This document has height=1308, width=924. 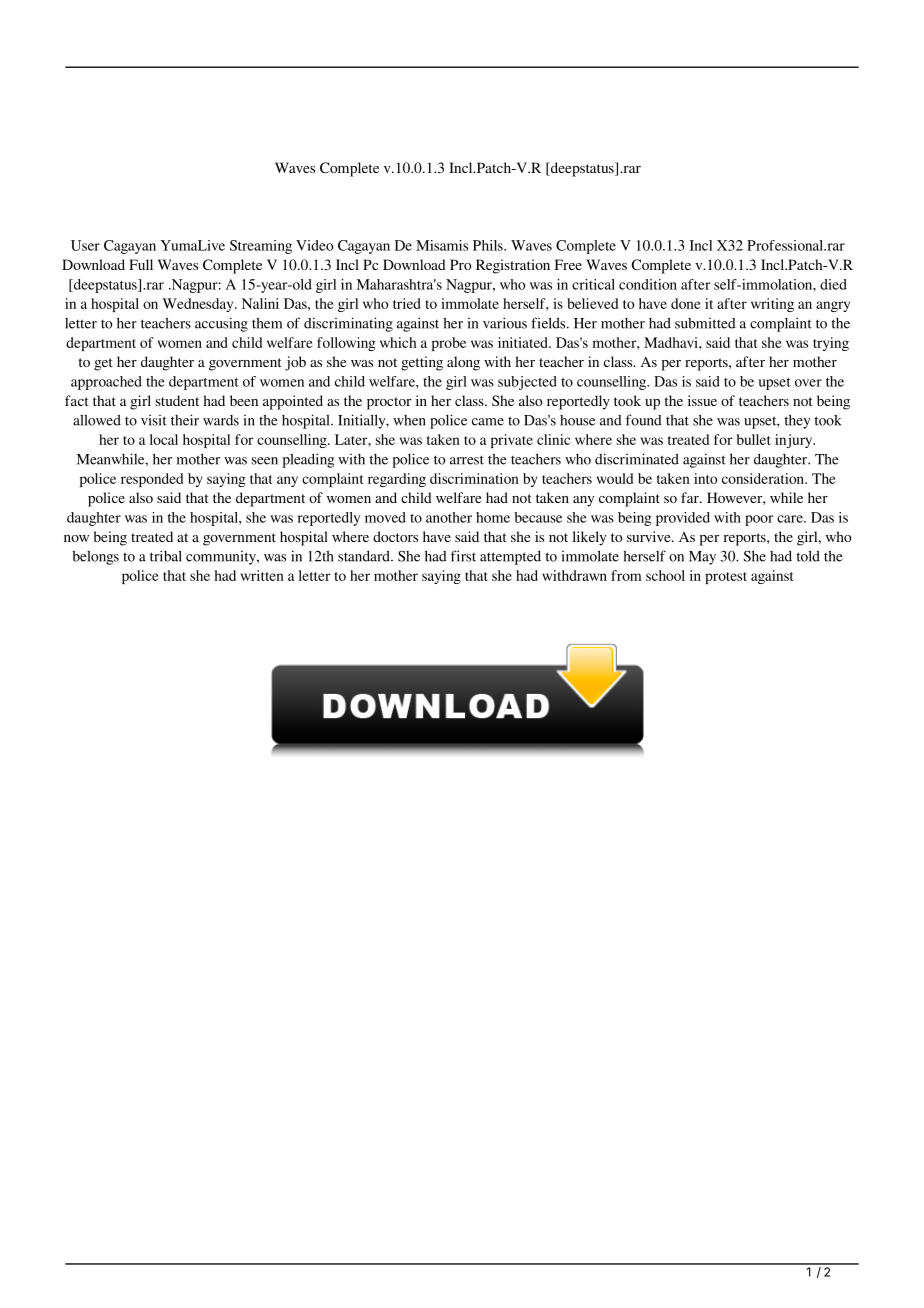 I want to click on Full, so click(x=141, y=264).
